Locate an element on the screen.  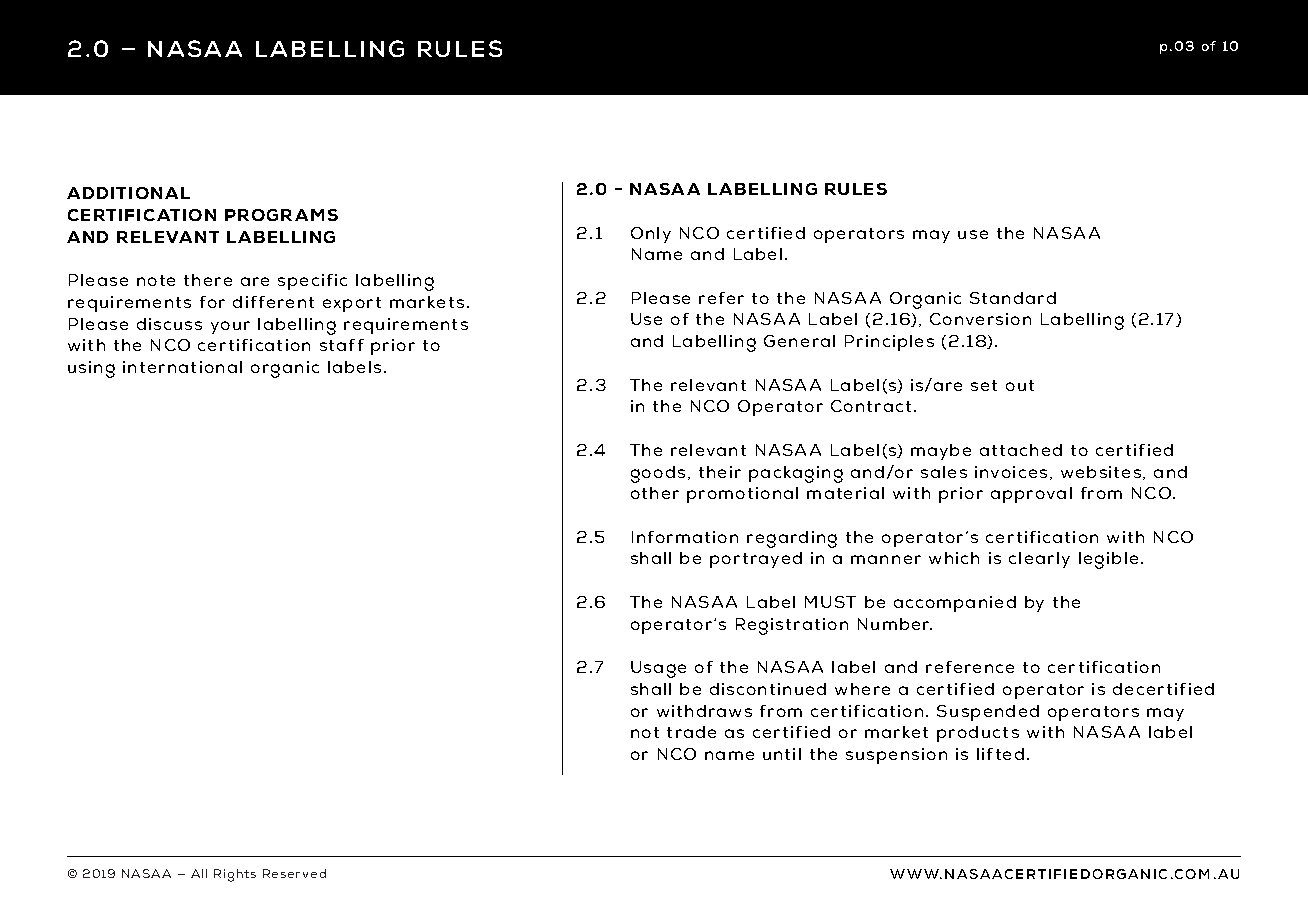
trade is located at coordinates (691, 732).
